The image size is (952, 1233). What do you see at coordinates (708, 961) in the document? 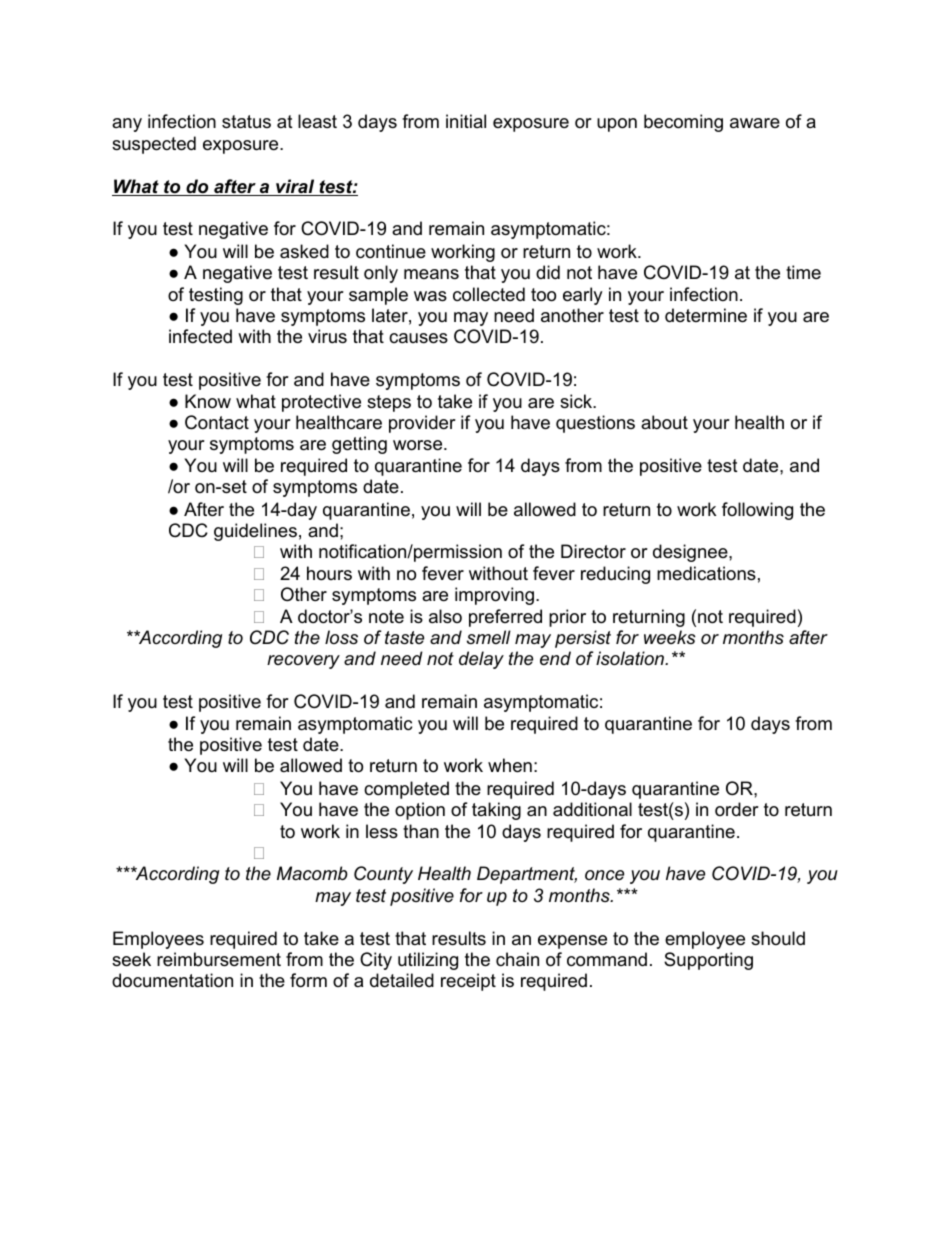
I see `Supporting` at bounding box center [708, 961].
